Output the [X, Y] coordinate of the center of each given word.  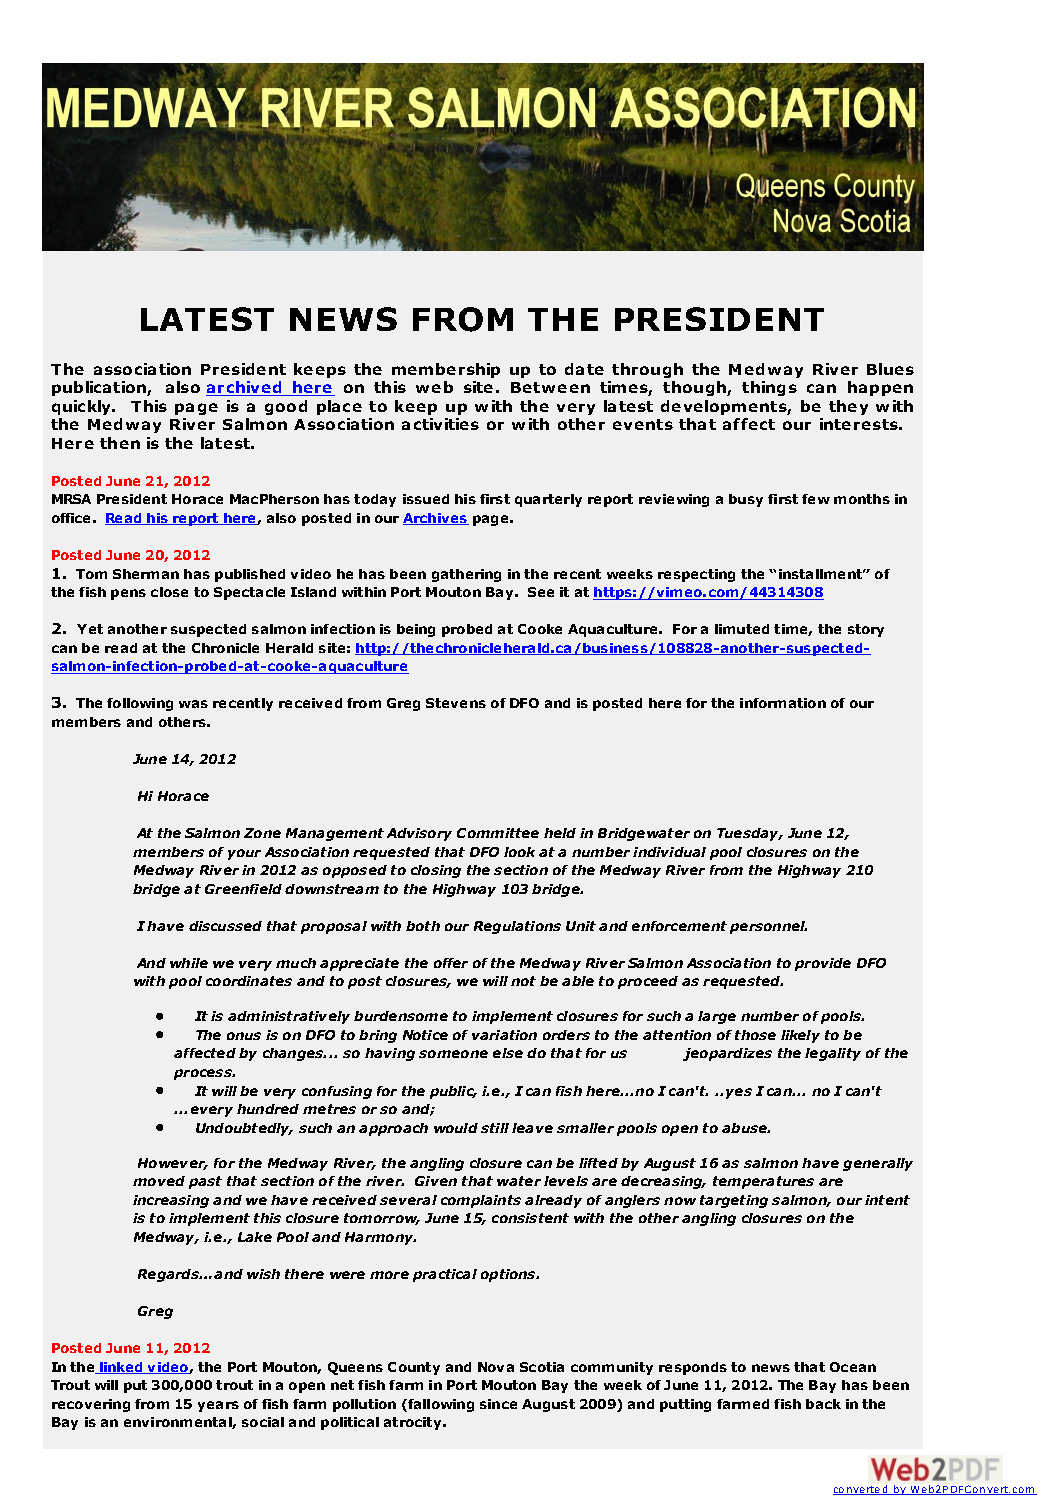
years [218, 1406]
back [823, 1404]
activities [440, 424]
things [769, 388]
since [498, 1404]
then [120, 443]
